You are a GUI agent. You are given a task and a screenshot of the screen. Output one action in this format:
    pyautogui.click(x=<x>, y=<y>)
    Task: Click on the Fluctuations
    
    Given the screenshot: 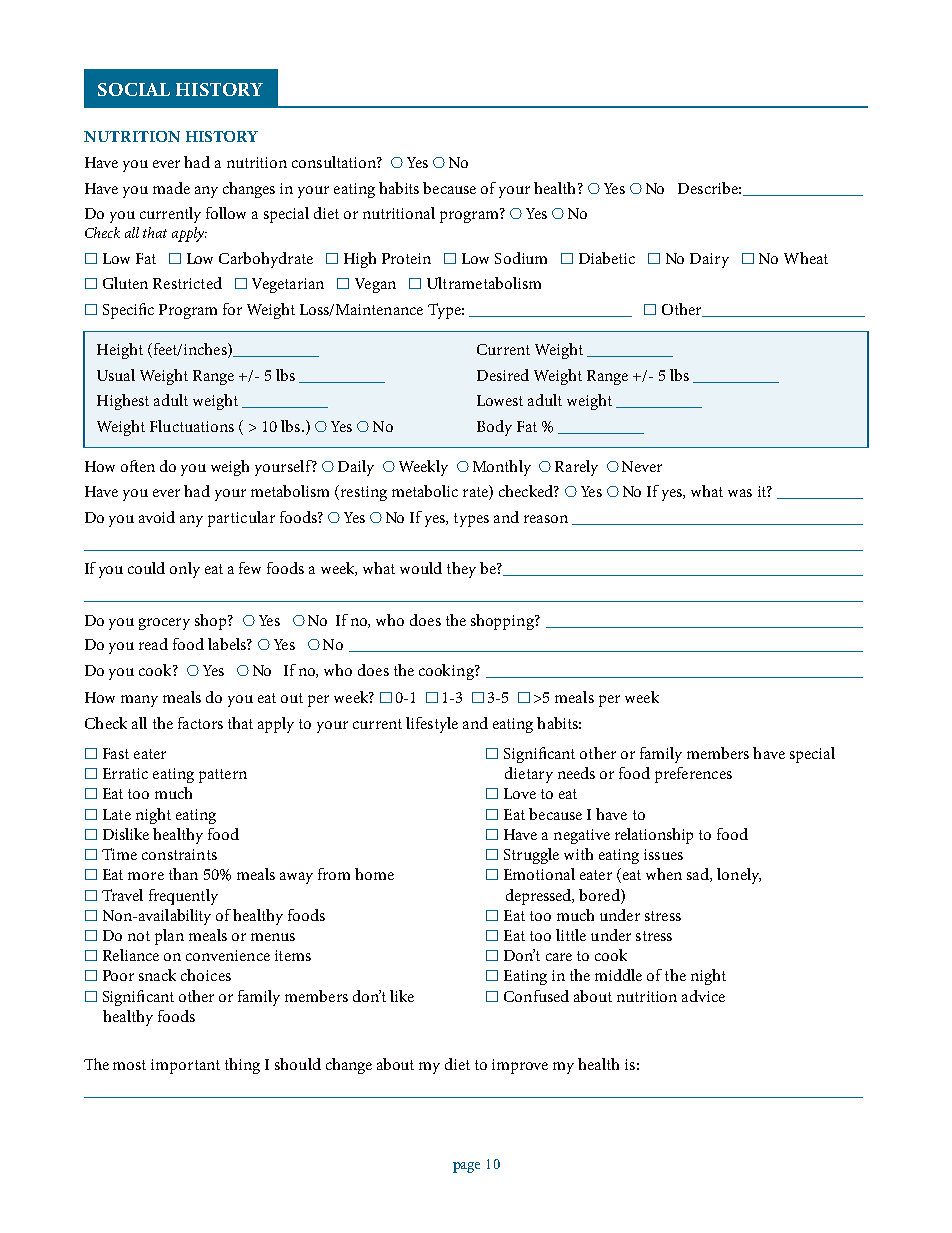 What is the action you would take?
    pyautogui.click(x=192, y=426)
